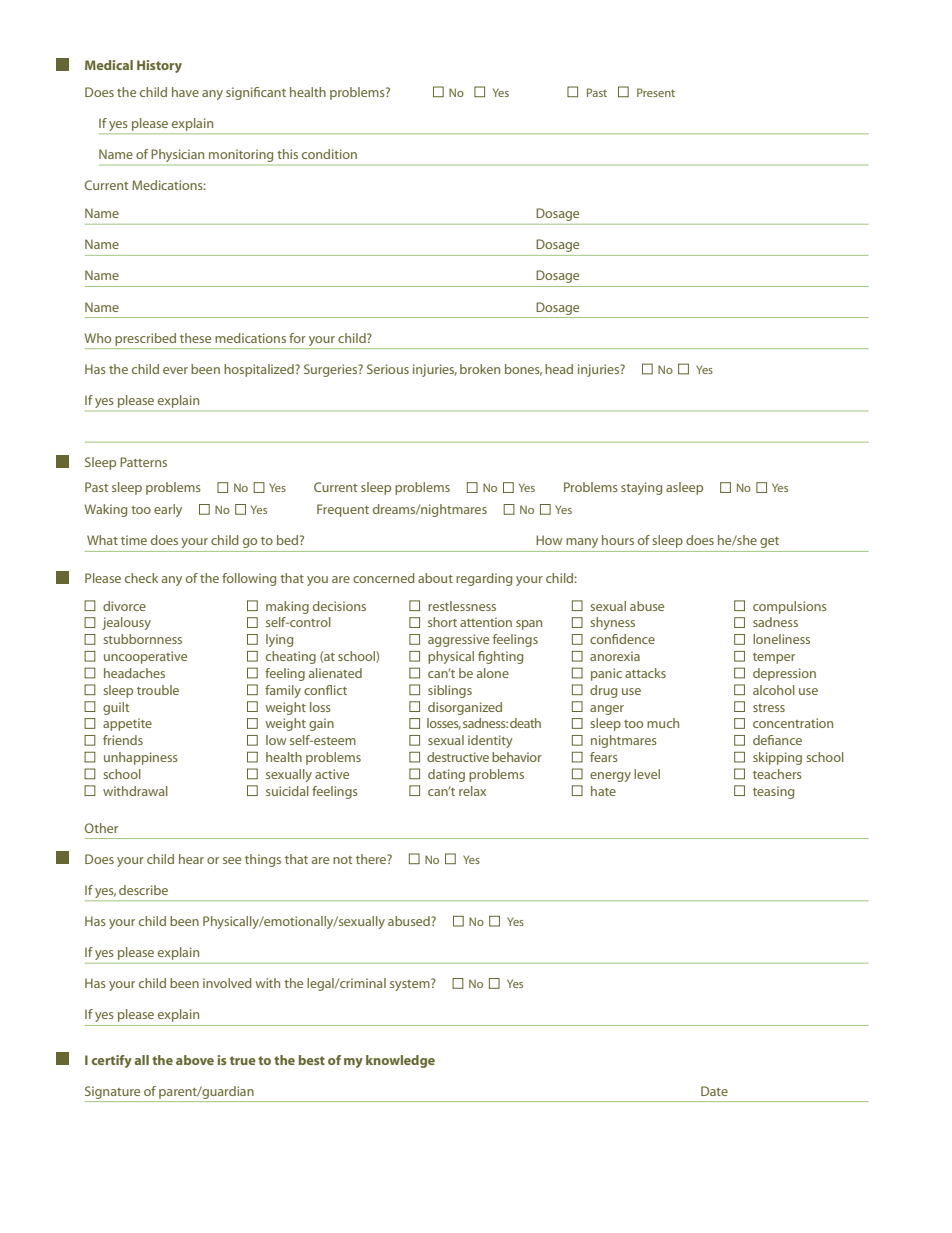 This screenshot has width=952, height=1233. I want to click on knowledge, so click(400, 1061).
